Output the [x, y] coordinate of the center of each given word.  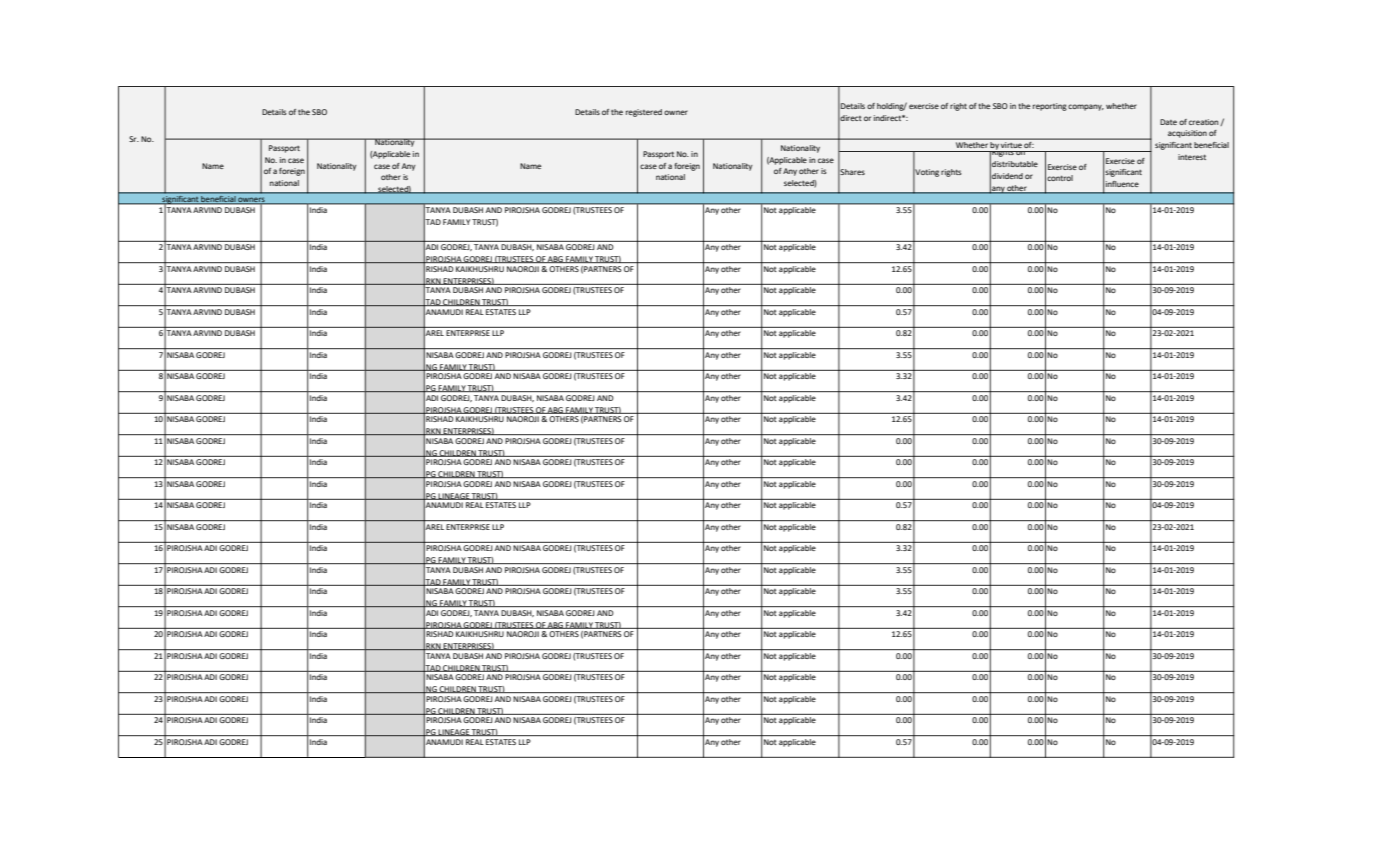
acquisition [1187, 134]
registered [644, 113]
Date [1168, 122]
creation [1205, 122]
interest [1192, 157]
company [1086, 107]
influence [1122, 184]
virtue [1012, 143]
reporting [1050, 107]
